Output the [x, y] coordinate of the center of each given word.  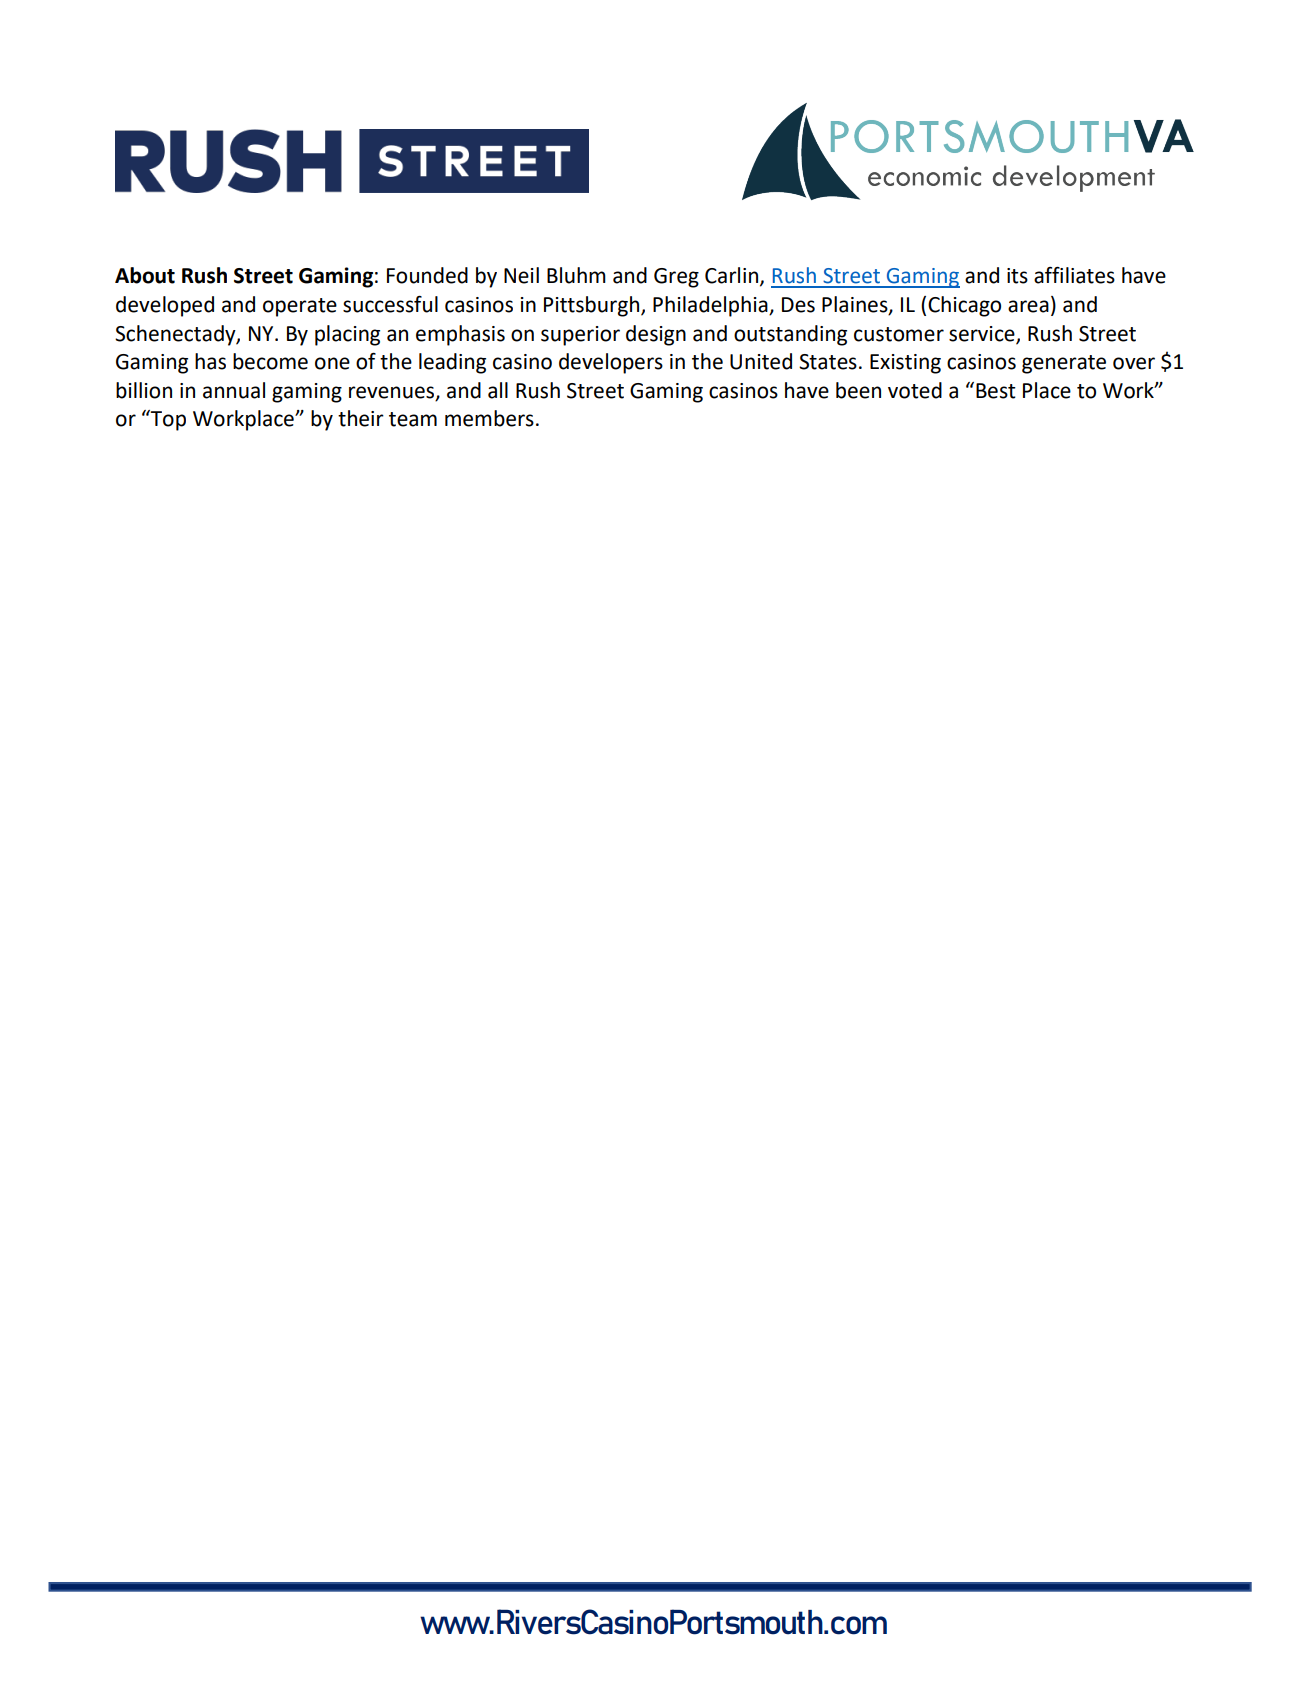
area [1028, 306]
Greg [676, 278]
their [361, 418]
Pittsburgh [593, 306]
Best [996, 391]
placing [347, 335]
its [1017, 276]
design [656, 335]
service [983, 334]
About [145, 275]
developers [611, 363]
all [498, 390]
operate [300, 307]
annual [234, 390]
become [270, 361]
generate [1064, 364]
